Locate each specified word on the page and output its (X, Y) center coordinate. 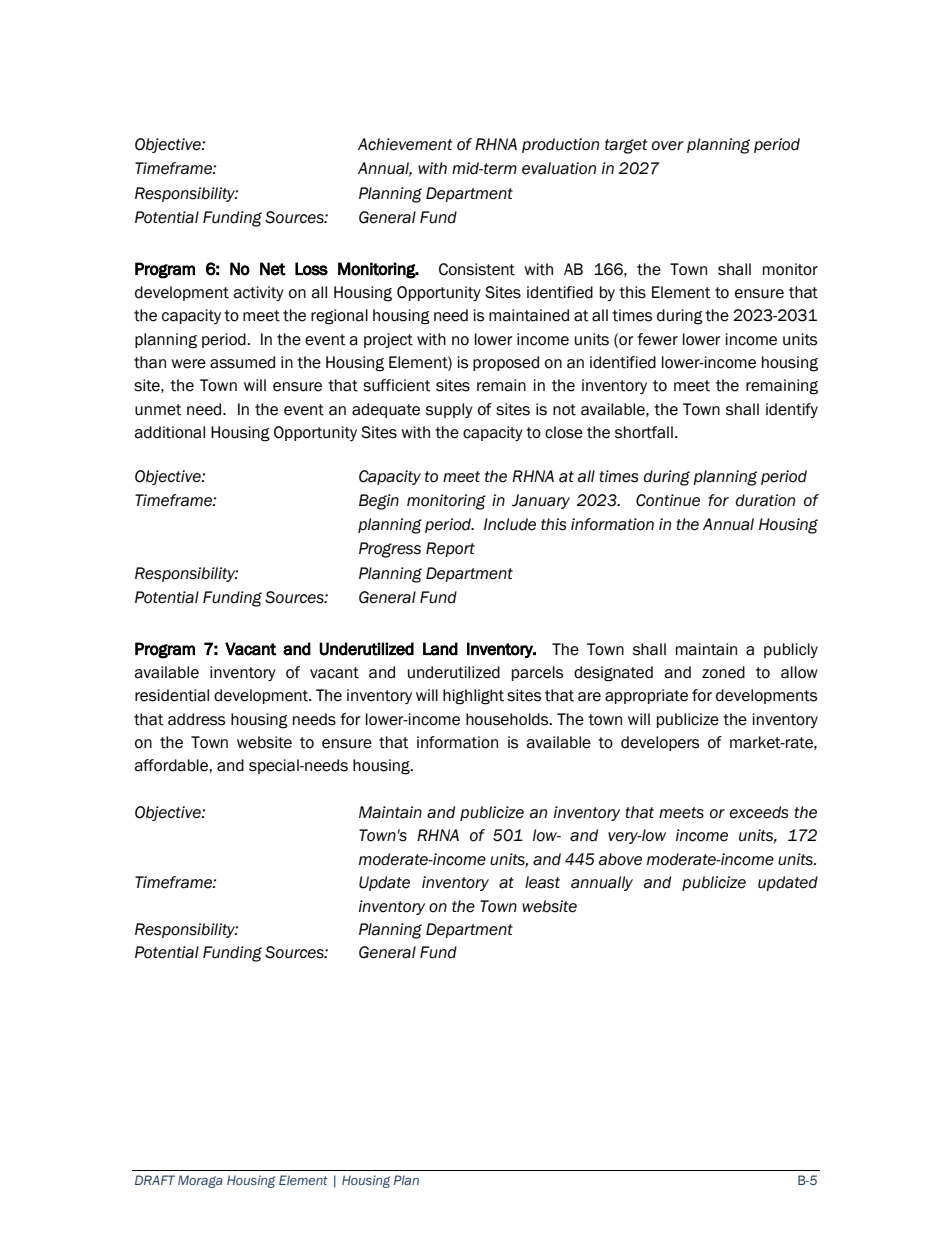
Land (440, 649)
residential (172, 695)
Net (273, 269)
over (668, 146)
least (542, 882)
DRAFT (155, 1180)
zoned (723, 672)
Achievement (405, 144)
